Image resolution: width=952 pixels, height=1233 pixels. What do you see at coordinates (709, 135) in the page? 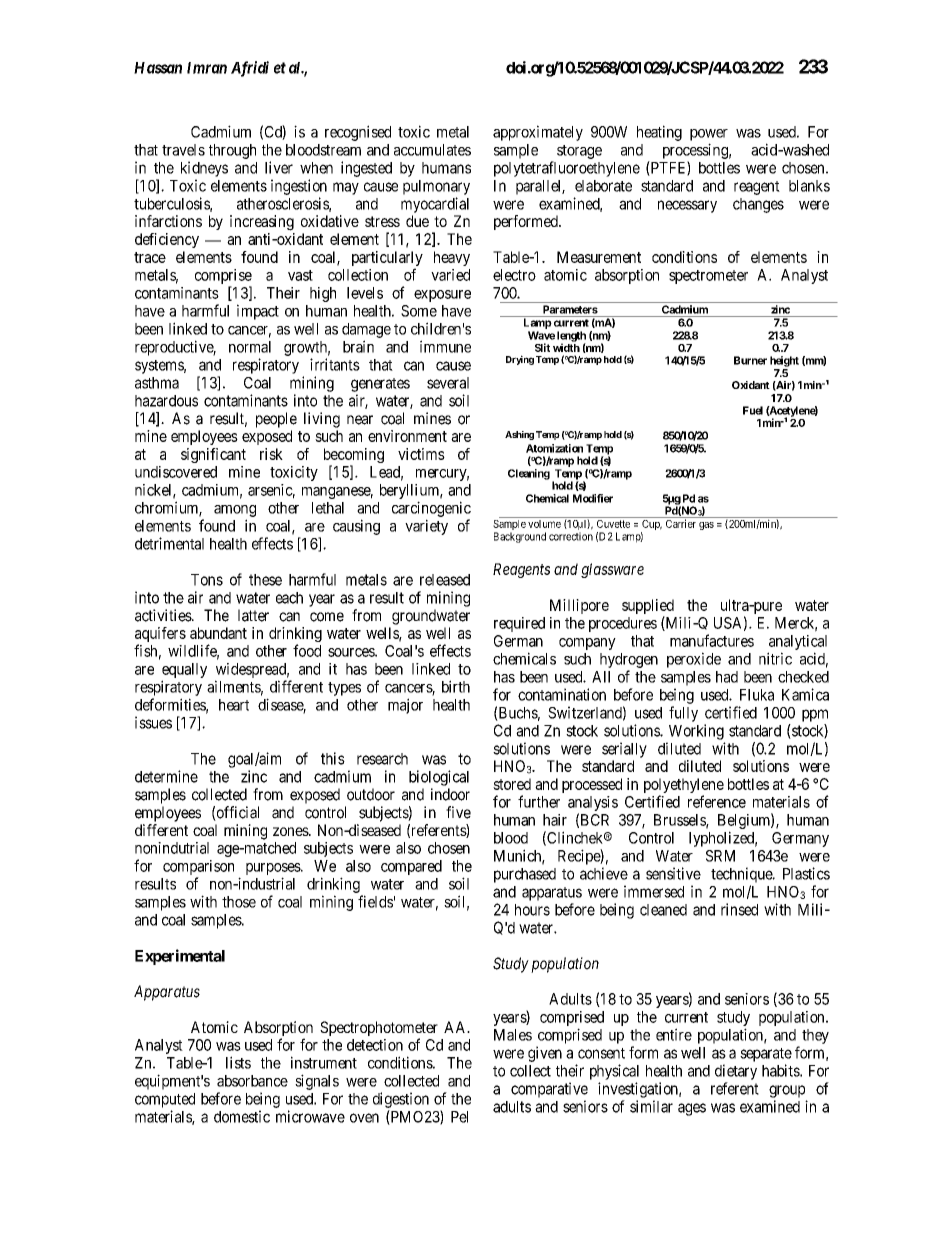
I see `power` at bounding box center [709, 135].
